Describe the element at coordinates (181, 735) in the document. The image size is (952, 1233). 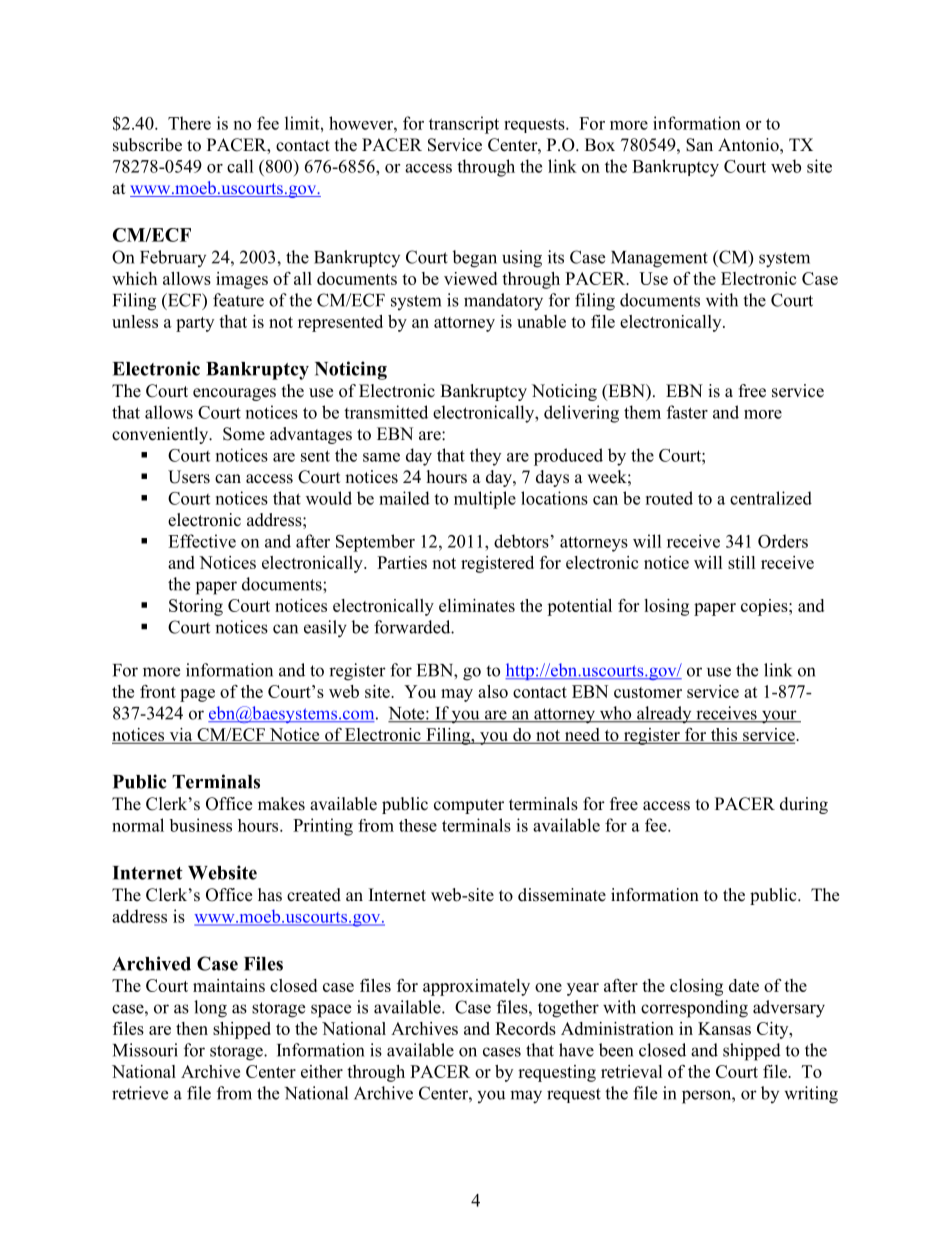
I see `via` at that location.
